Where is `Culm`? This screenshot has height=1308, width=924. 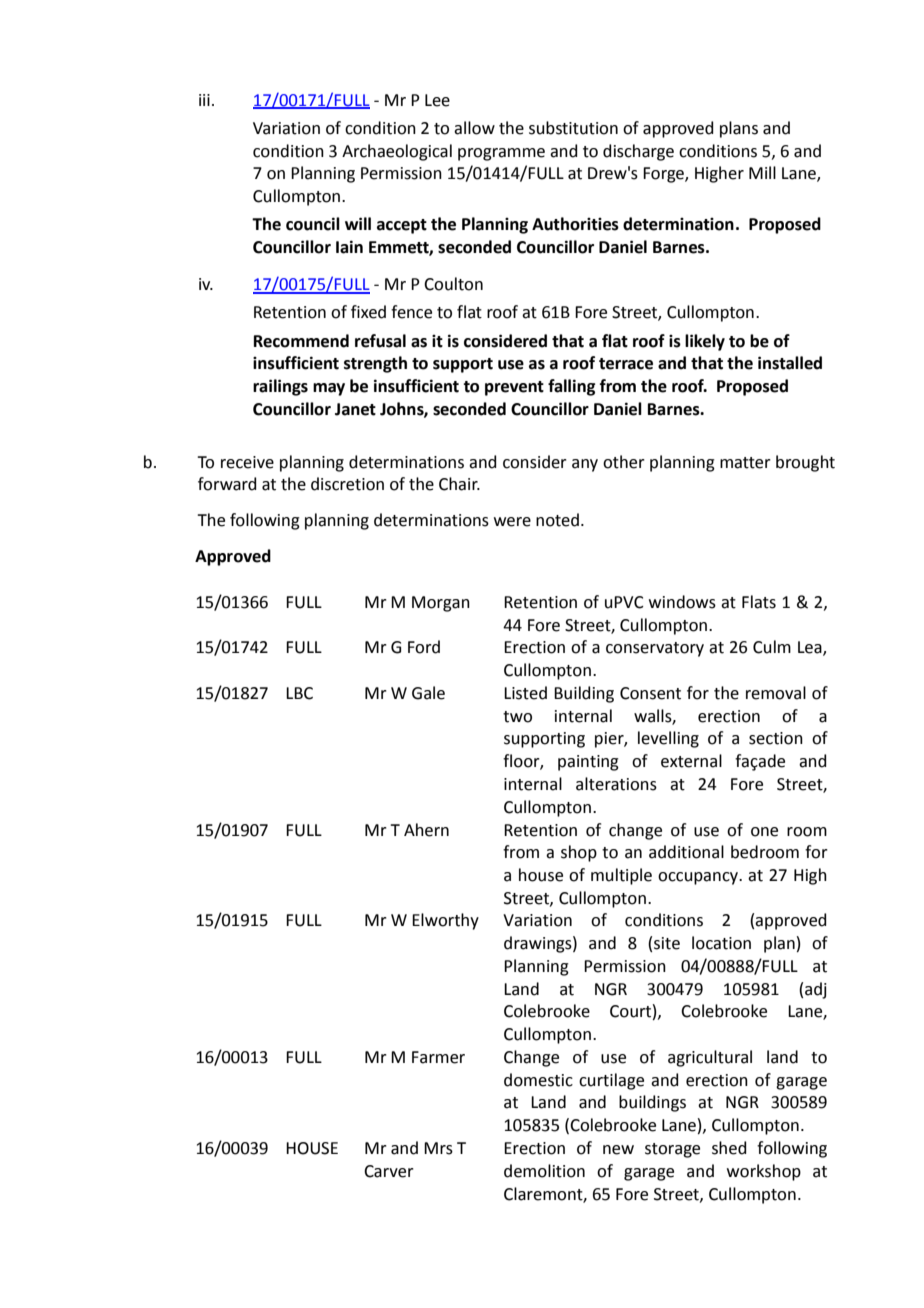
Culm is located at coordinates (772, 647).
